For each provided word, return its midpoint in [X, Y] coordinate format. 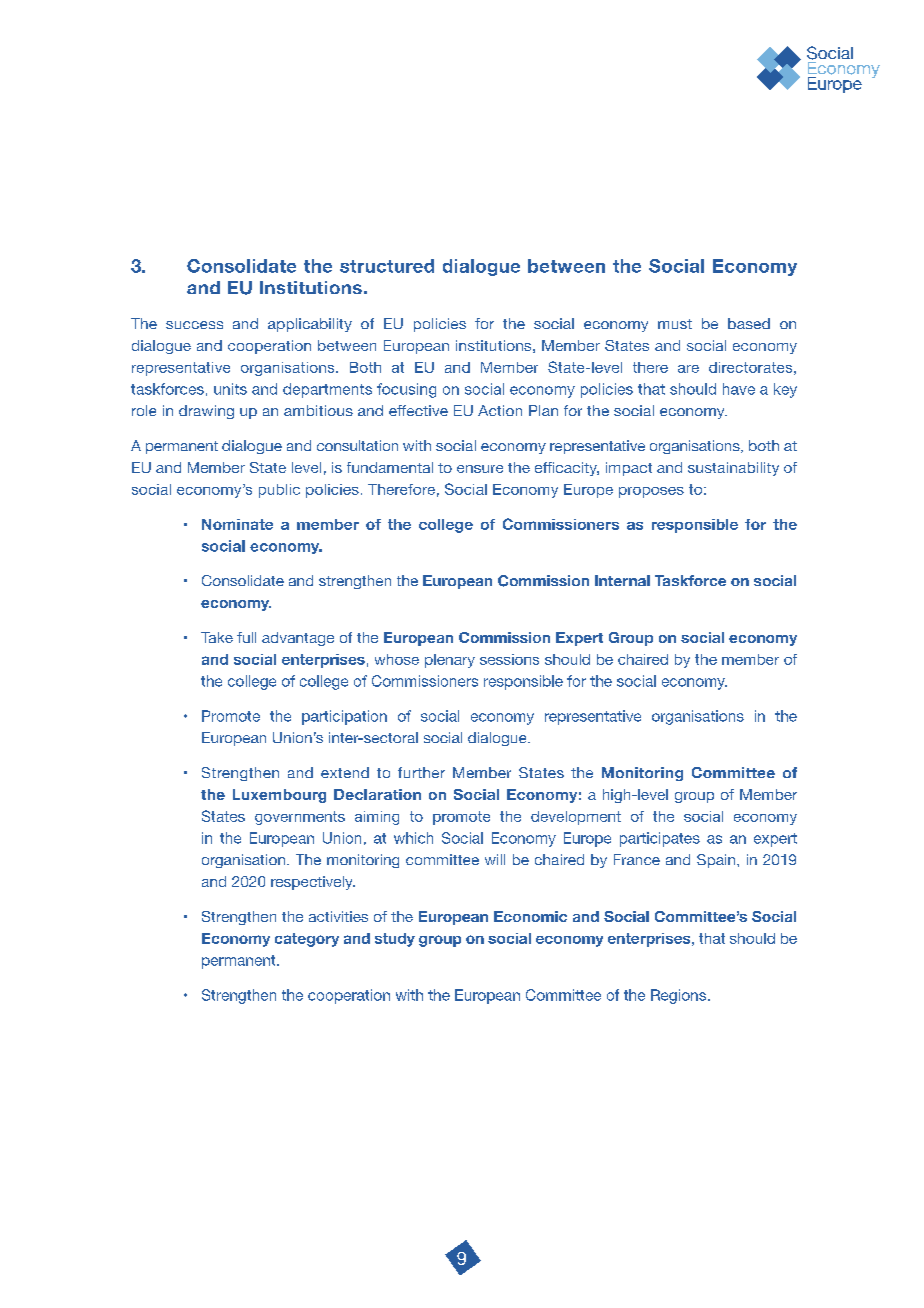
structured [387, 266]
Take [217, 637]
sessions [509, 659]
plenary [450, 661]
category [307, 940]
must [675, 324]
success [194, 325]
